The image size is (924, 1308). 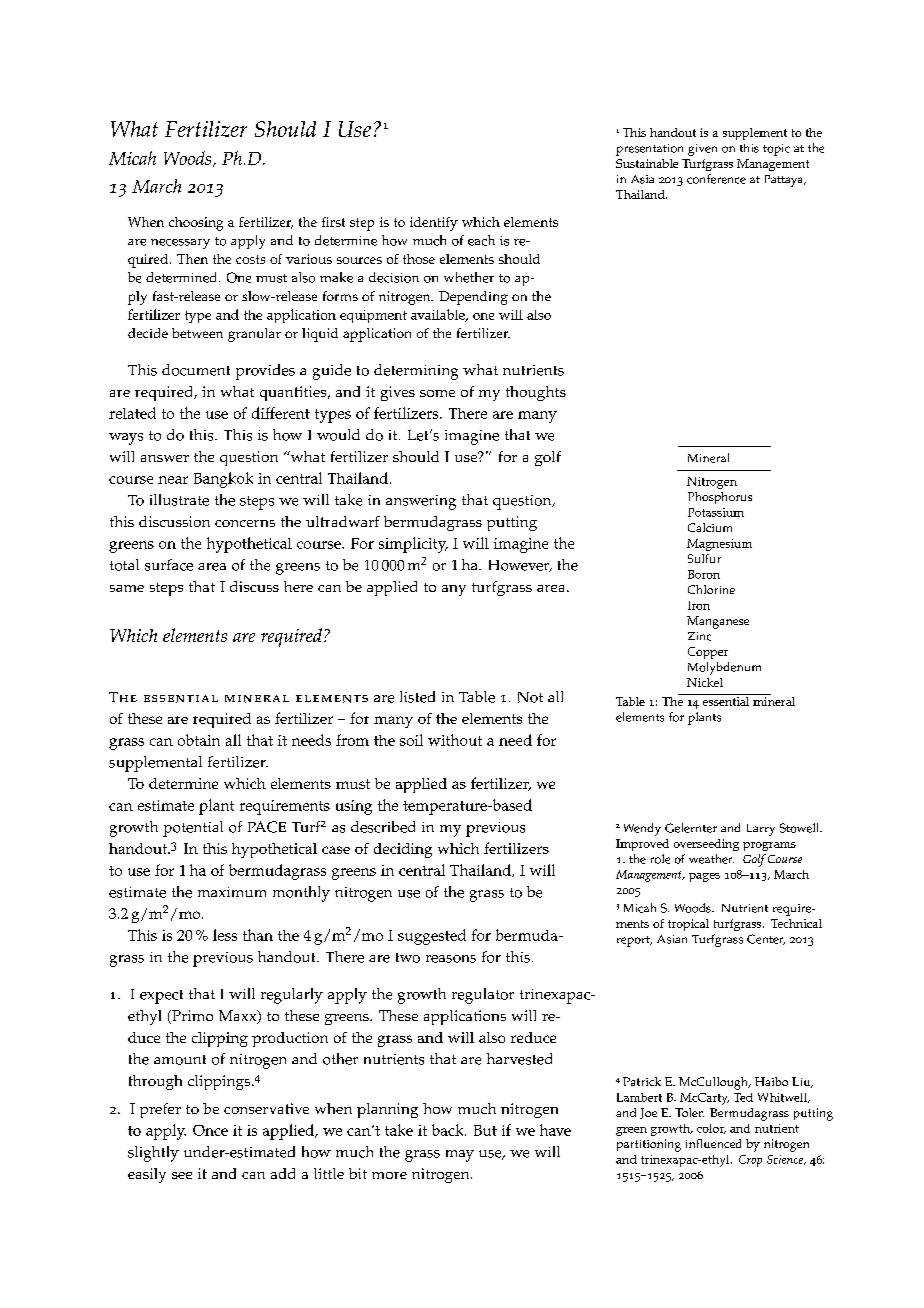 What do you see at coordinates (196, 370) in the document?
I see `document` at bounding box center [196, 370].
